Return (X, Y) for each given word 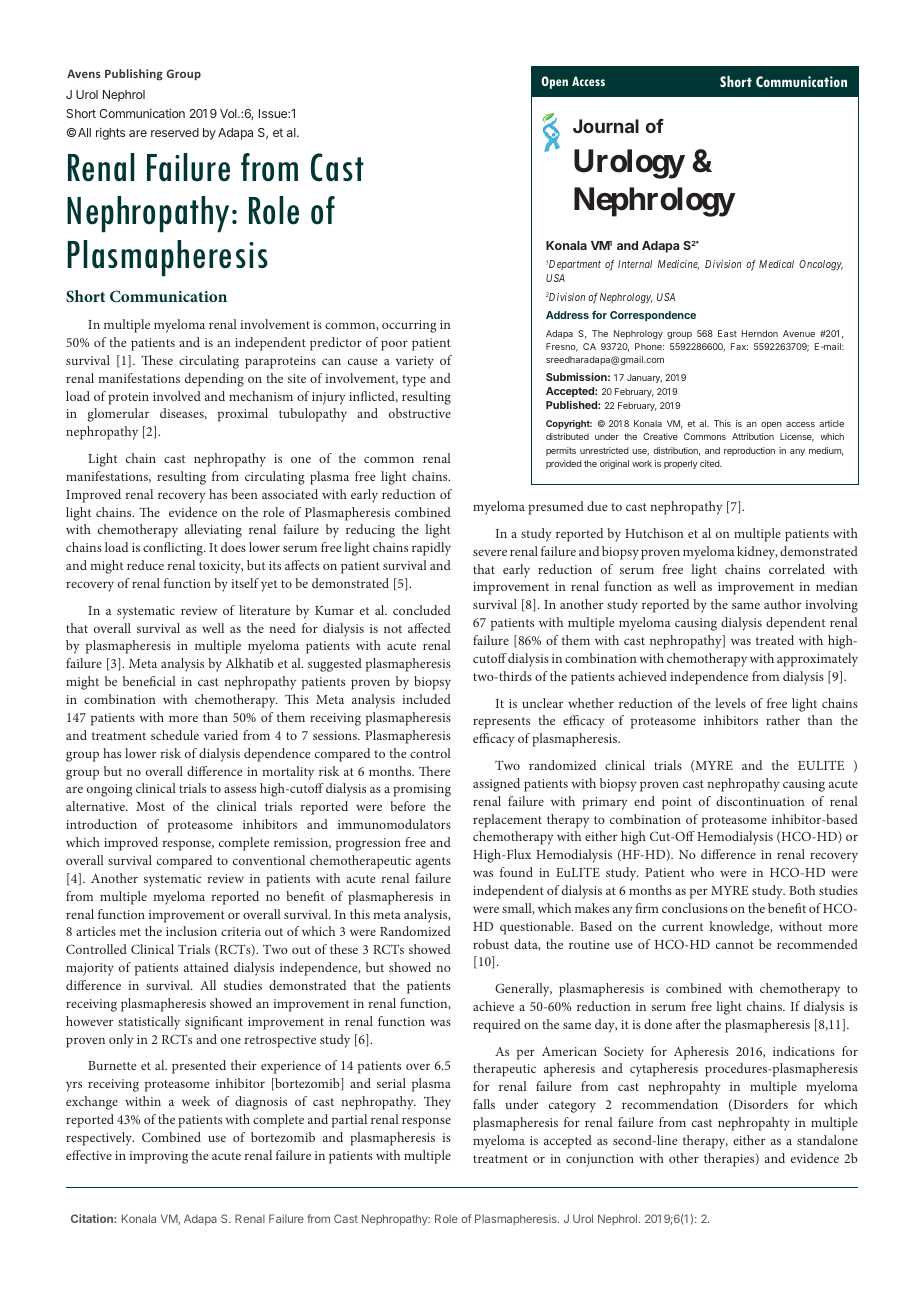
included (426, 699)
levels (730, 703)
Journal (606, 126)
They (437, 1103)
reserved (175, 132)
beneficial (149, 681)
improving (158, 1157)
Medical (776, 264)
